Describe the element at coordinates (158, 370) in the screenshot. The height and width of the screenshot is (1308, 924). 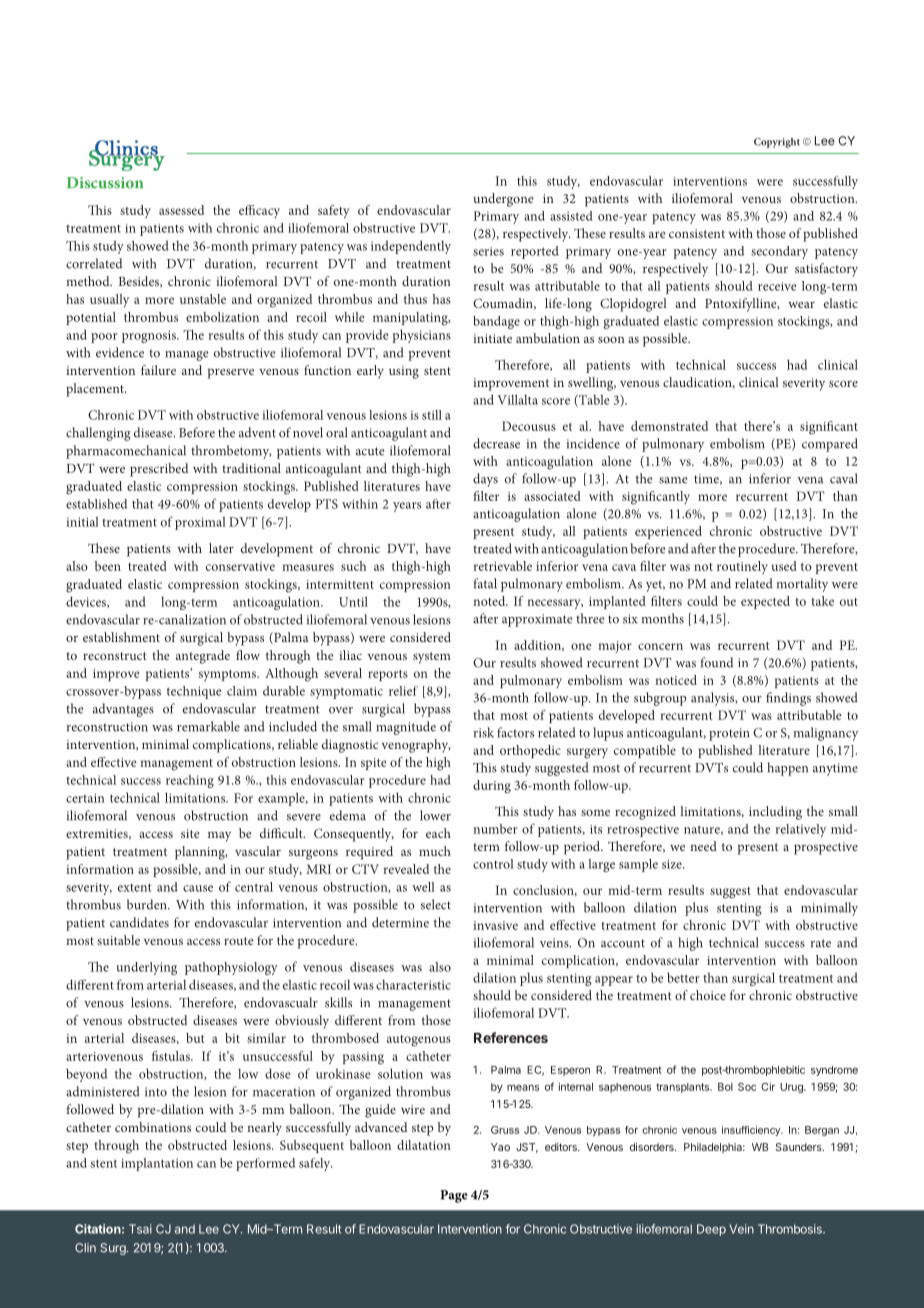
I see `failure` at that location.
